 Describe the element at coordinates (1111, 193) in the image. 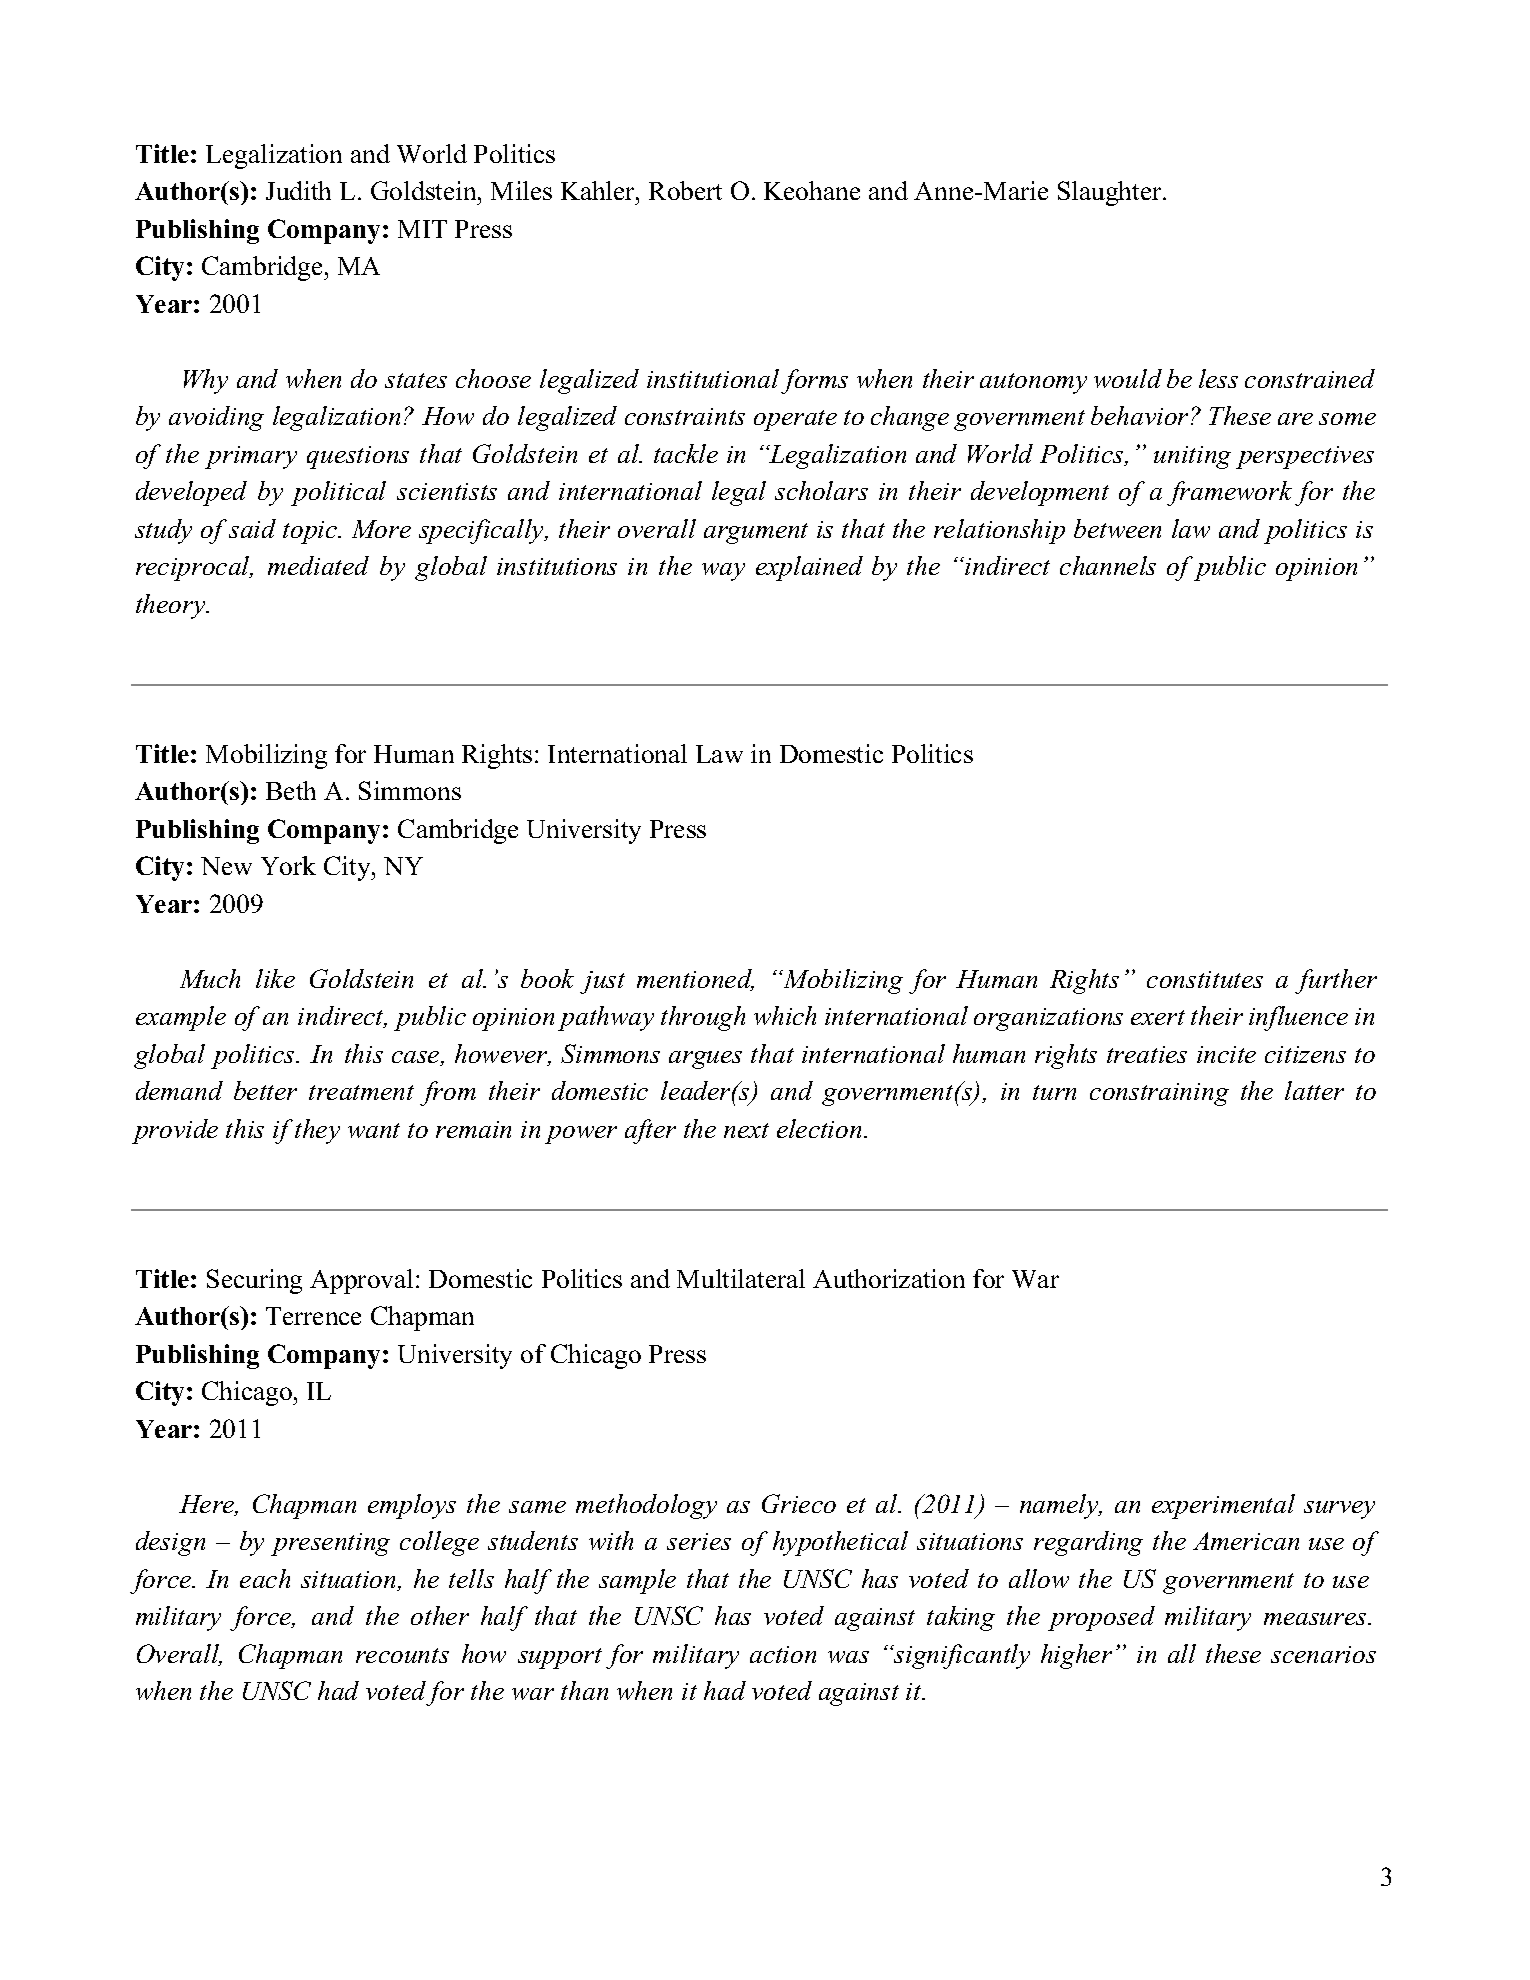

I see `Slaughter` at that location.
